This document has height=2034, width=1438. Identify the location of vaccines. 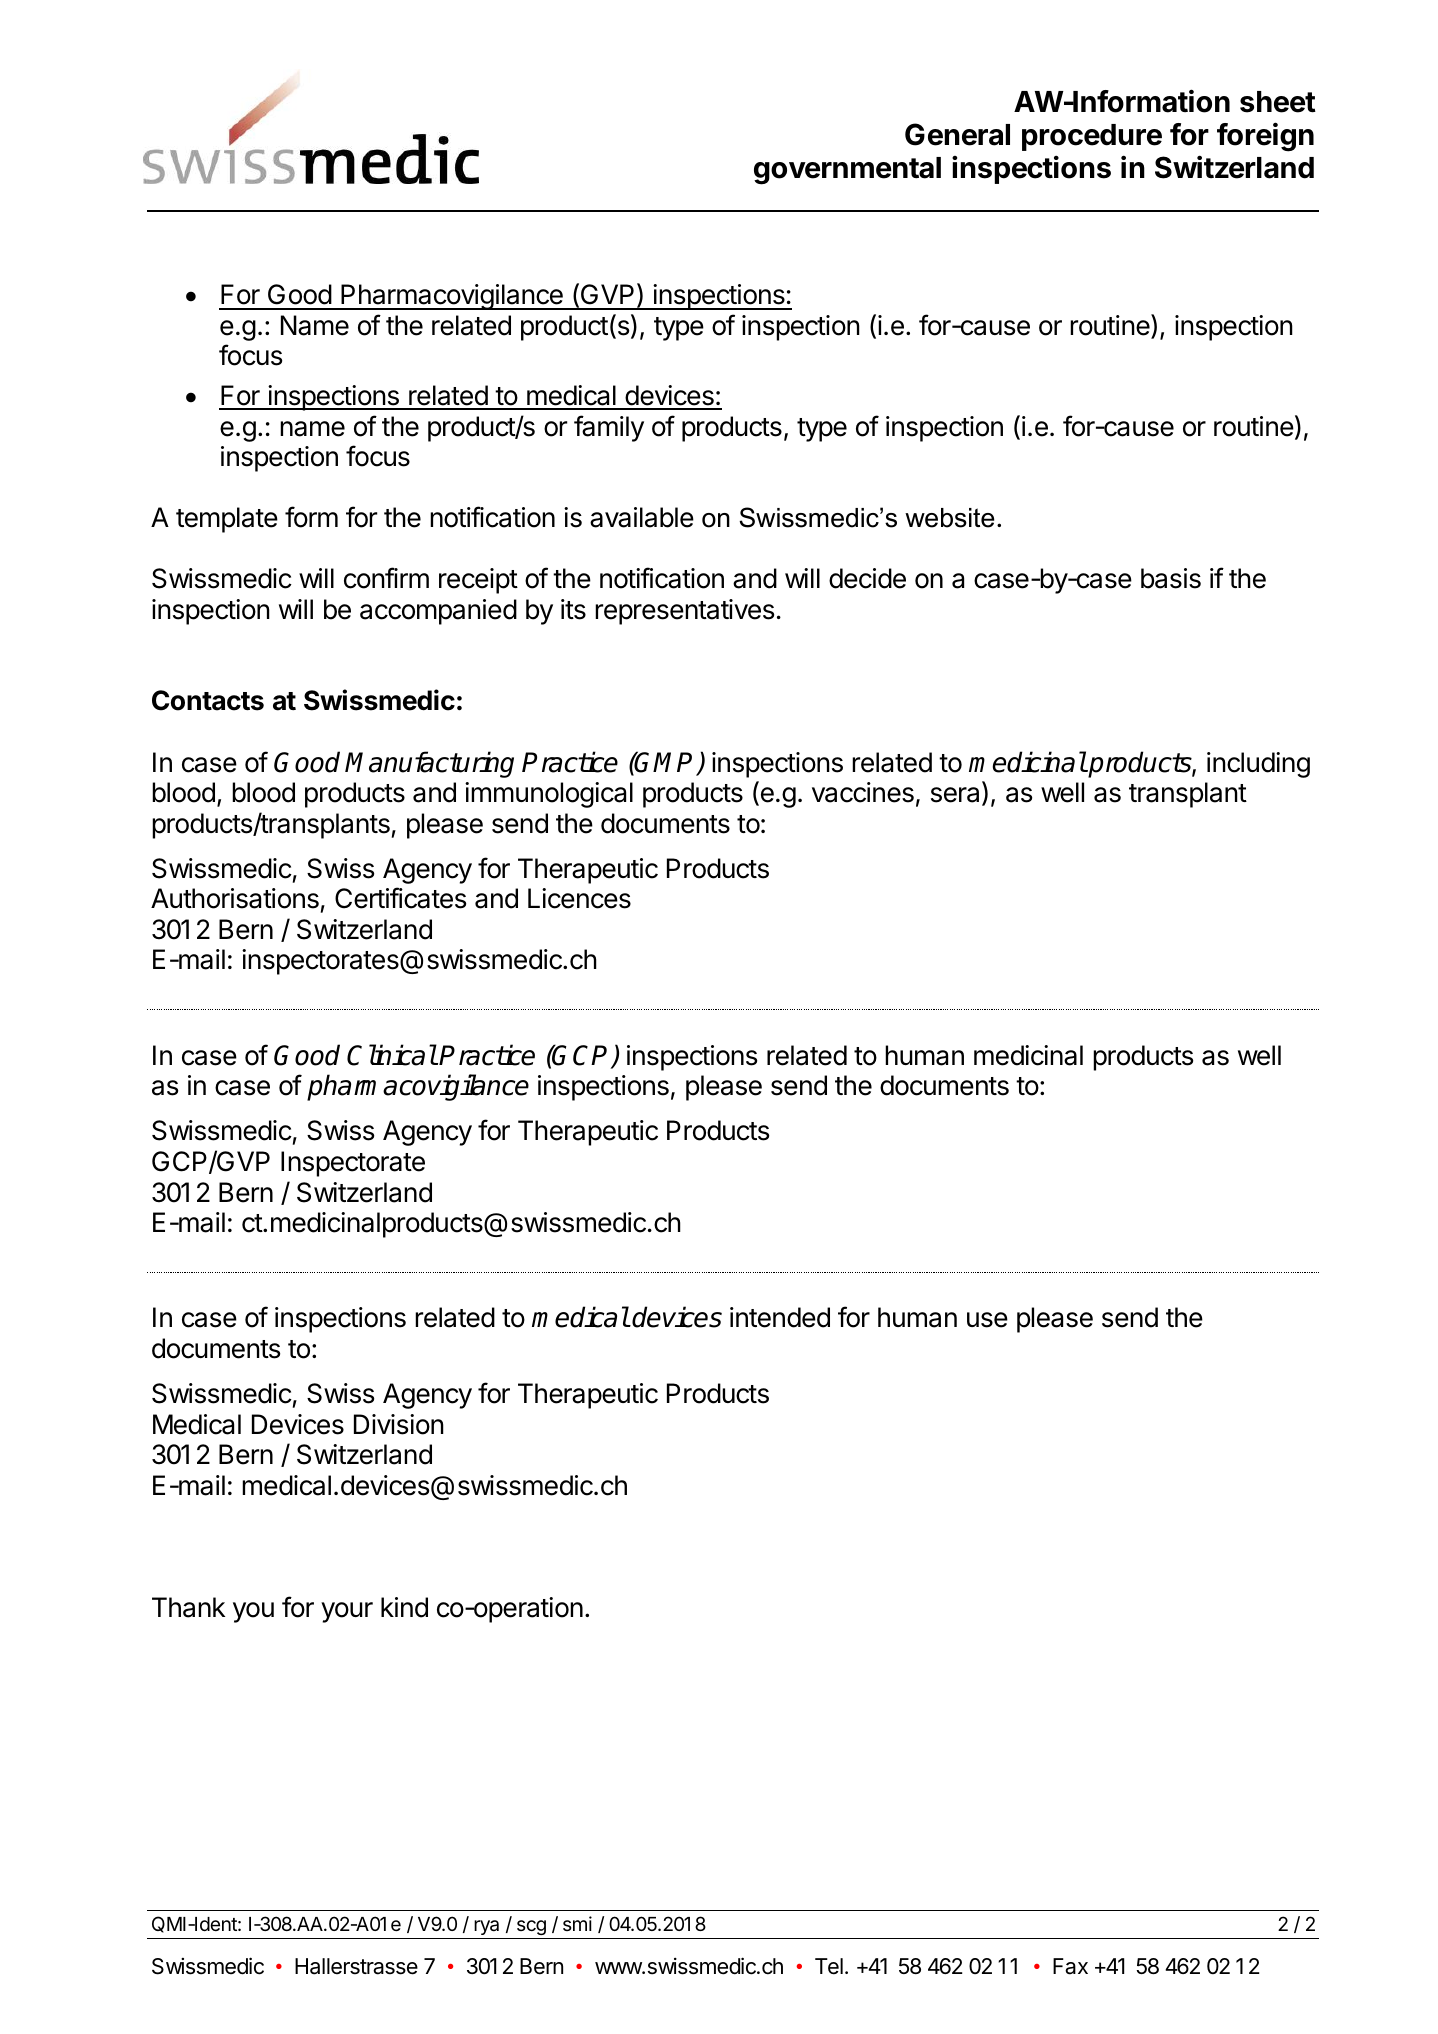
(863, 792).
